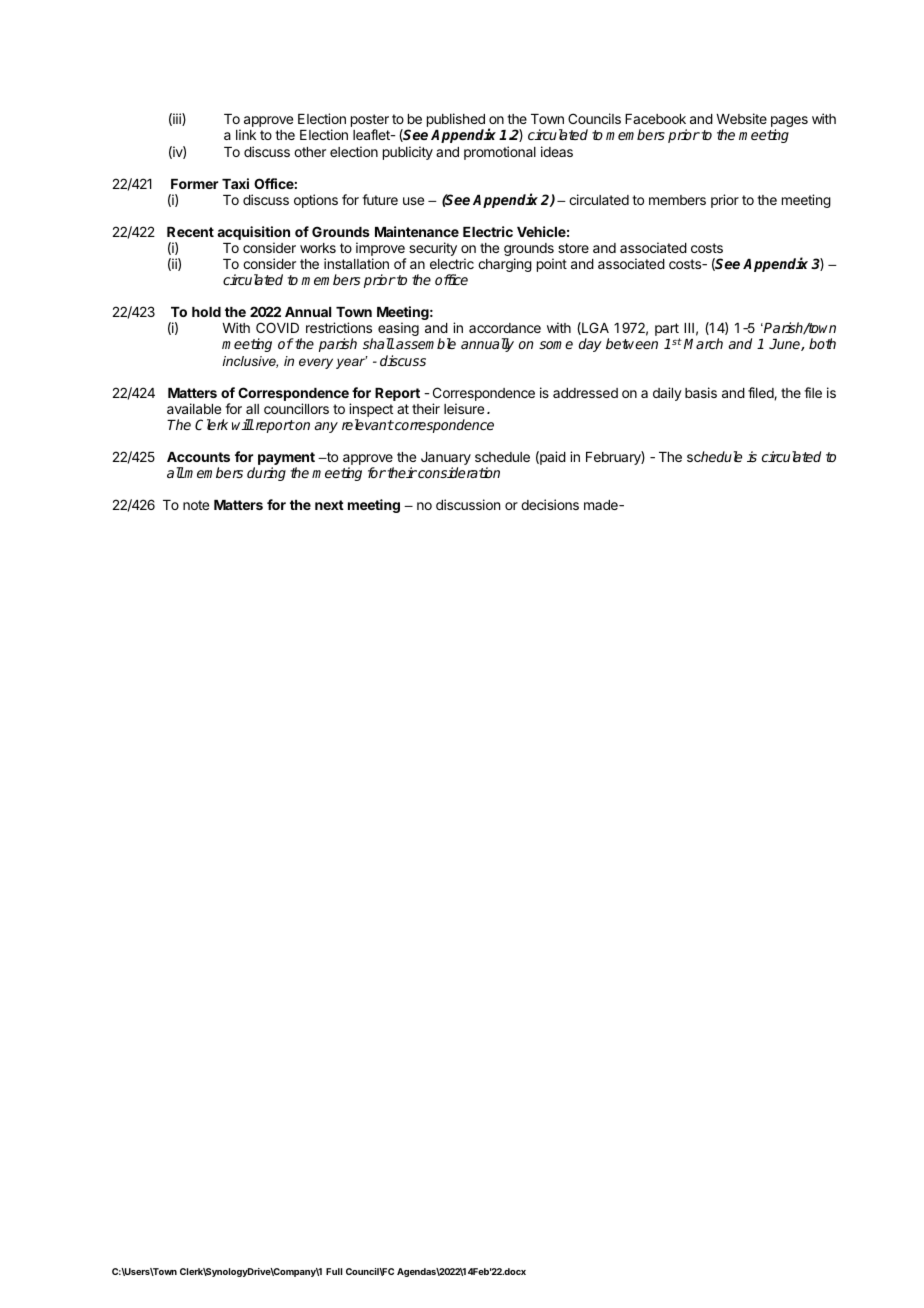  Describe the element at coordinates (741, 118) in the document. I see `Website` at that location.
